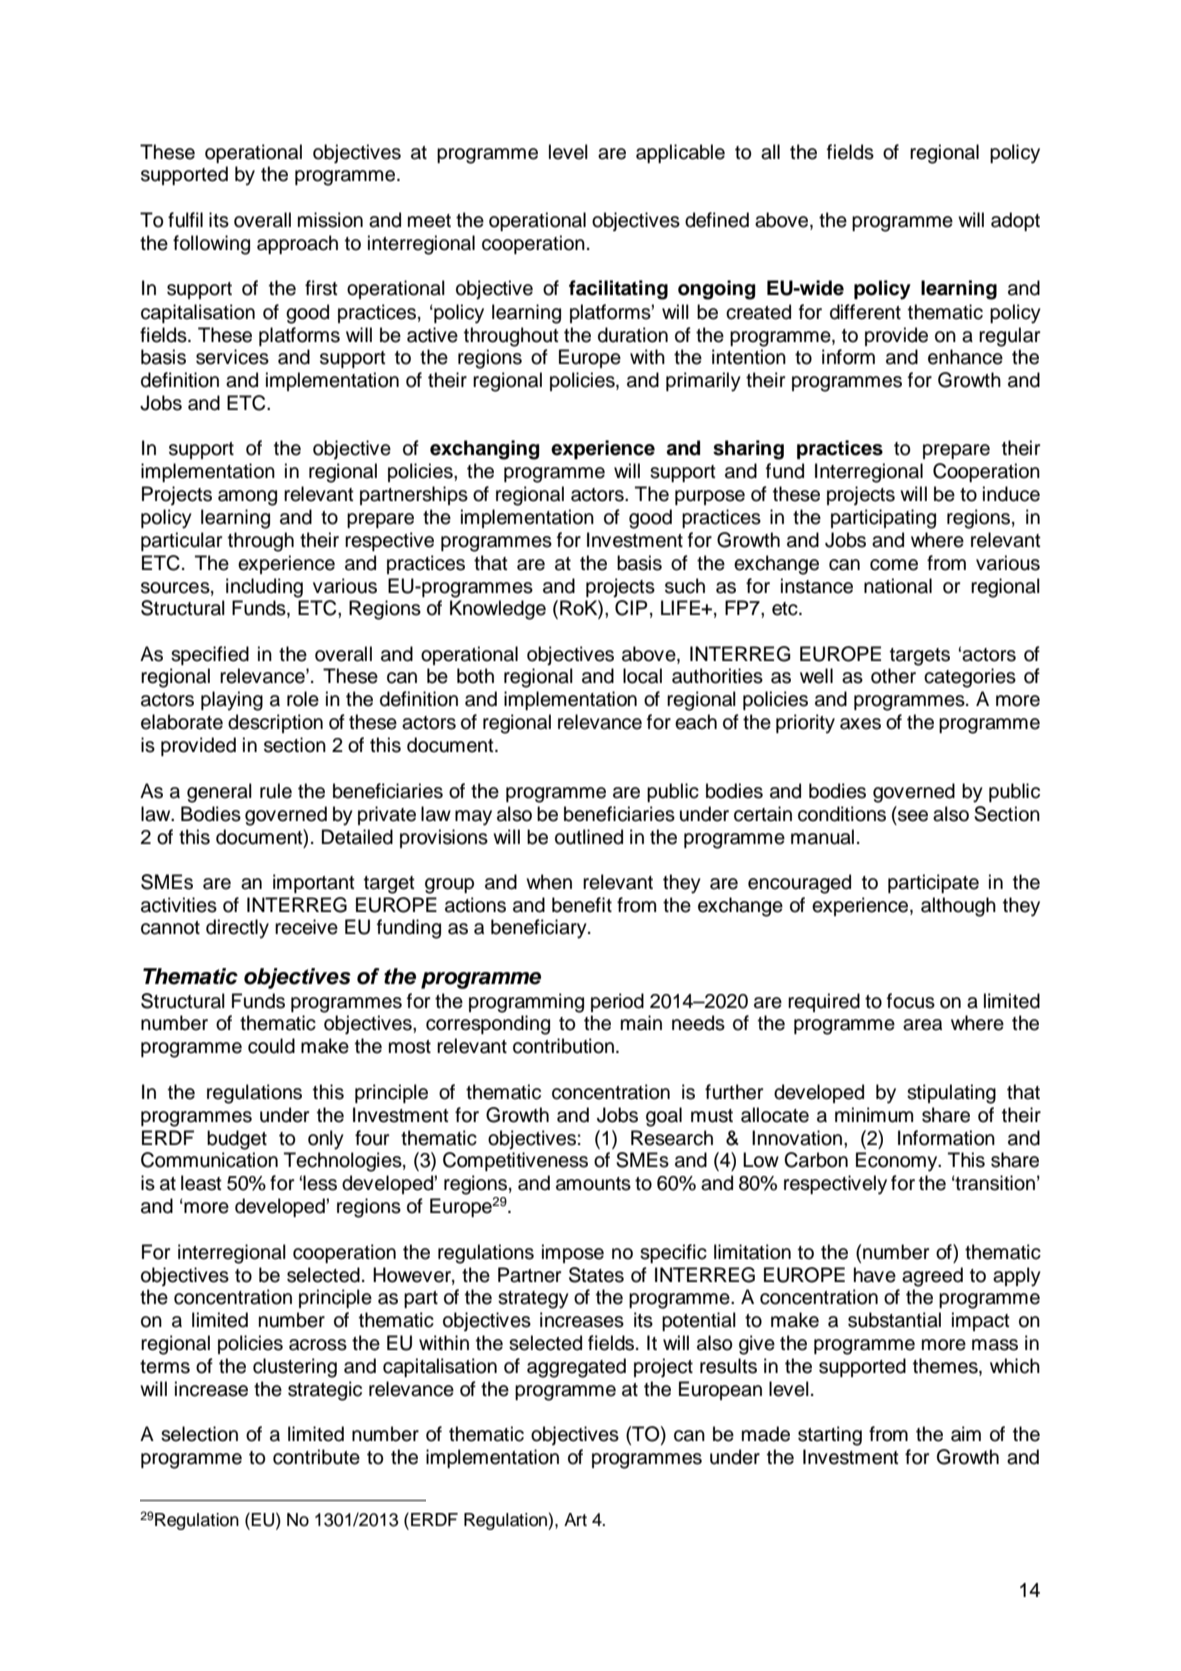 This screenshot has width=1181, height=1671. I want to click on adopt, so click(1015, 221).
